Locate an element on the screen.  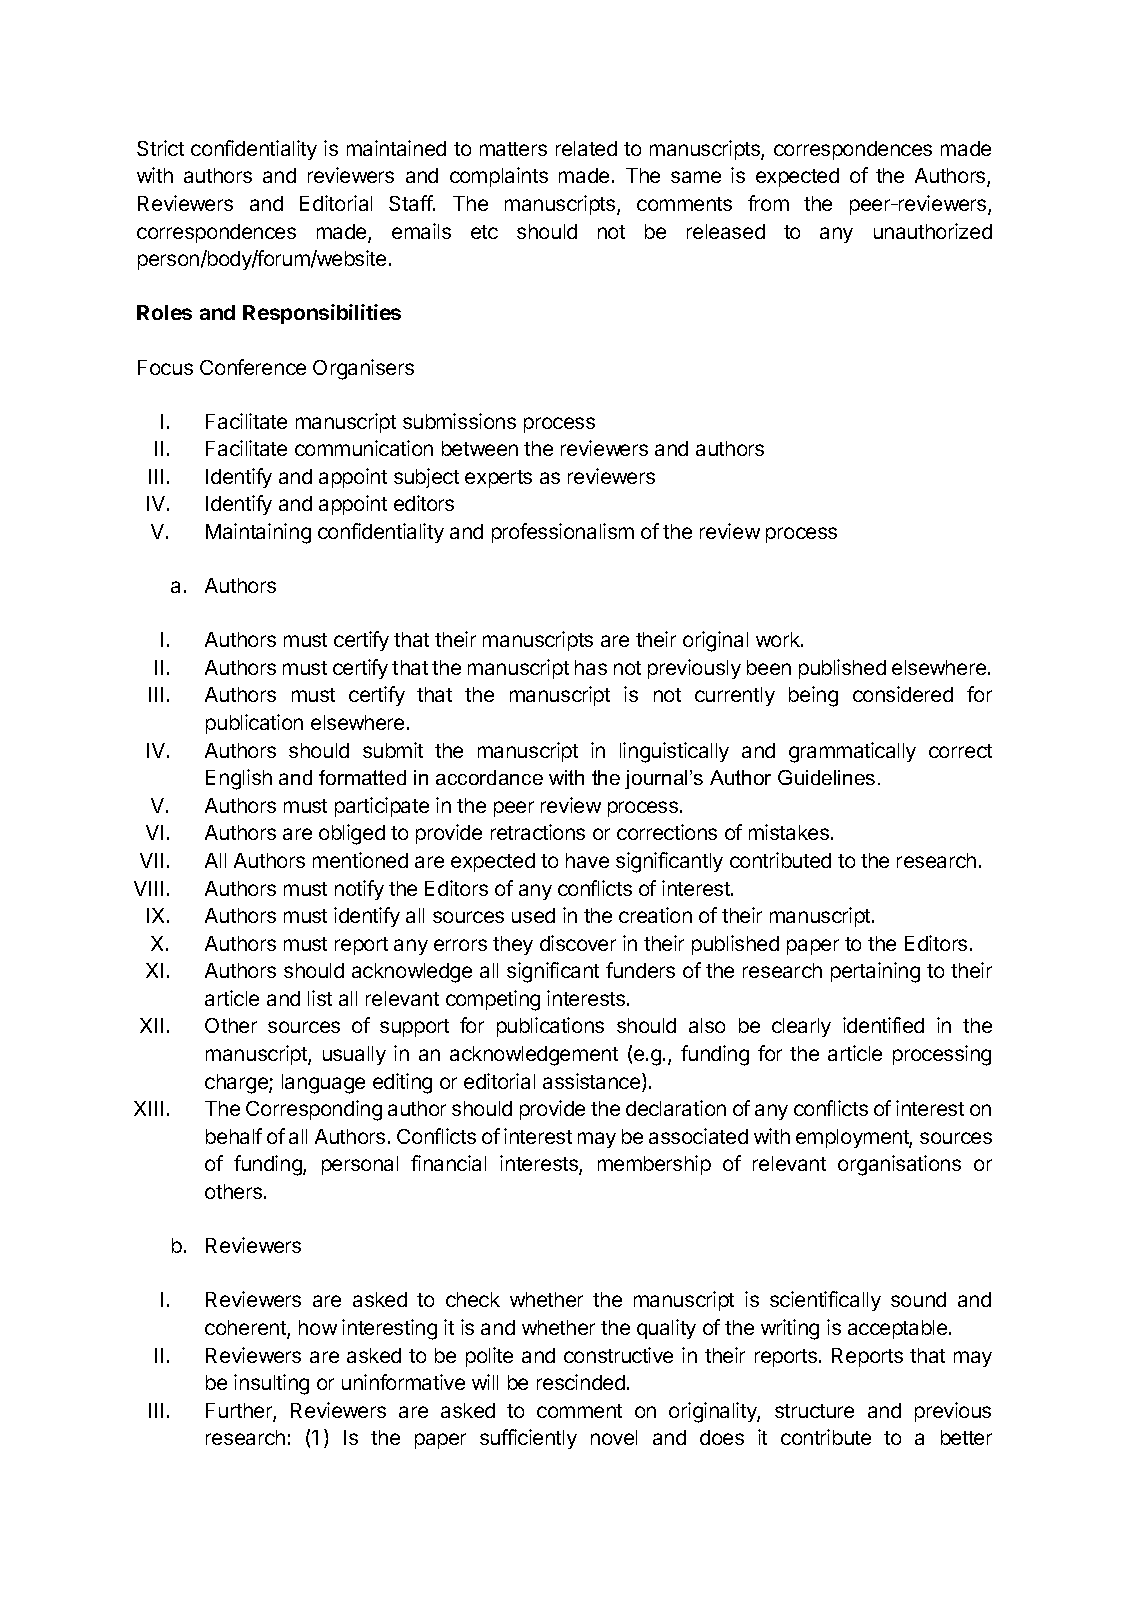
related is located at coordinates (586, 148).
